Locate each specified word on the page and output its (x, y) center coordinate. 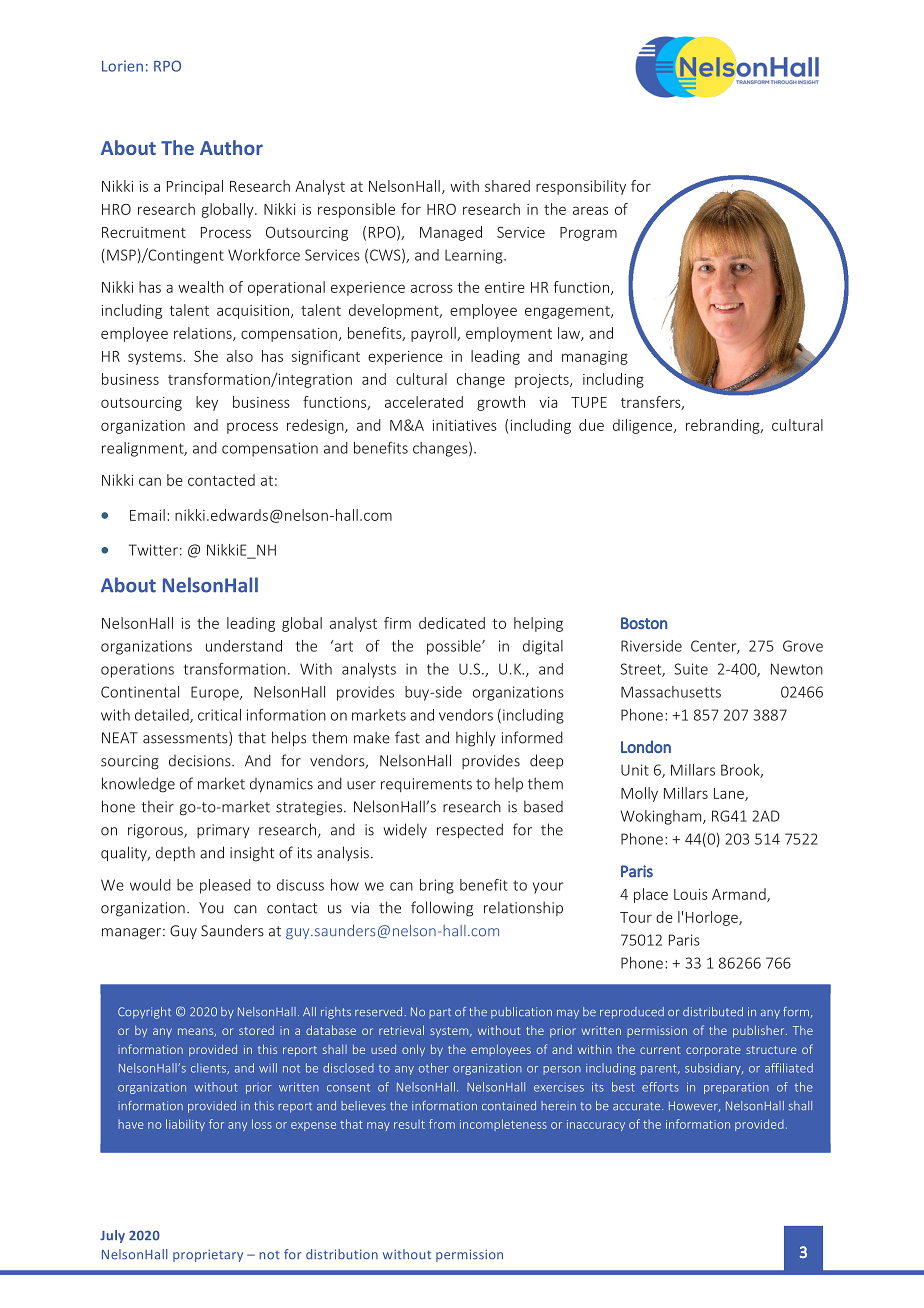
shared (507, 186)
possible (455, 647)
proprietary (208, 1255)
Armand (740, 895)
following (442, 909)
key (207, 403)
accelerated (424, 402)
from (442, 1124)
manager (133, 934)
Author (231, 147)
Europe (216, 693)
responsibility (581, 187)
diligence (644, 426)
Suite (691, 669)
